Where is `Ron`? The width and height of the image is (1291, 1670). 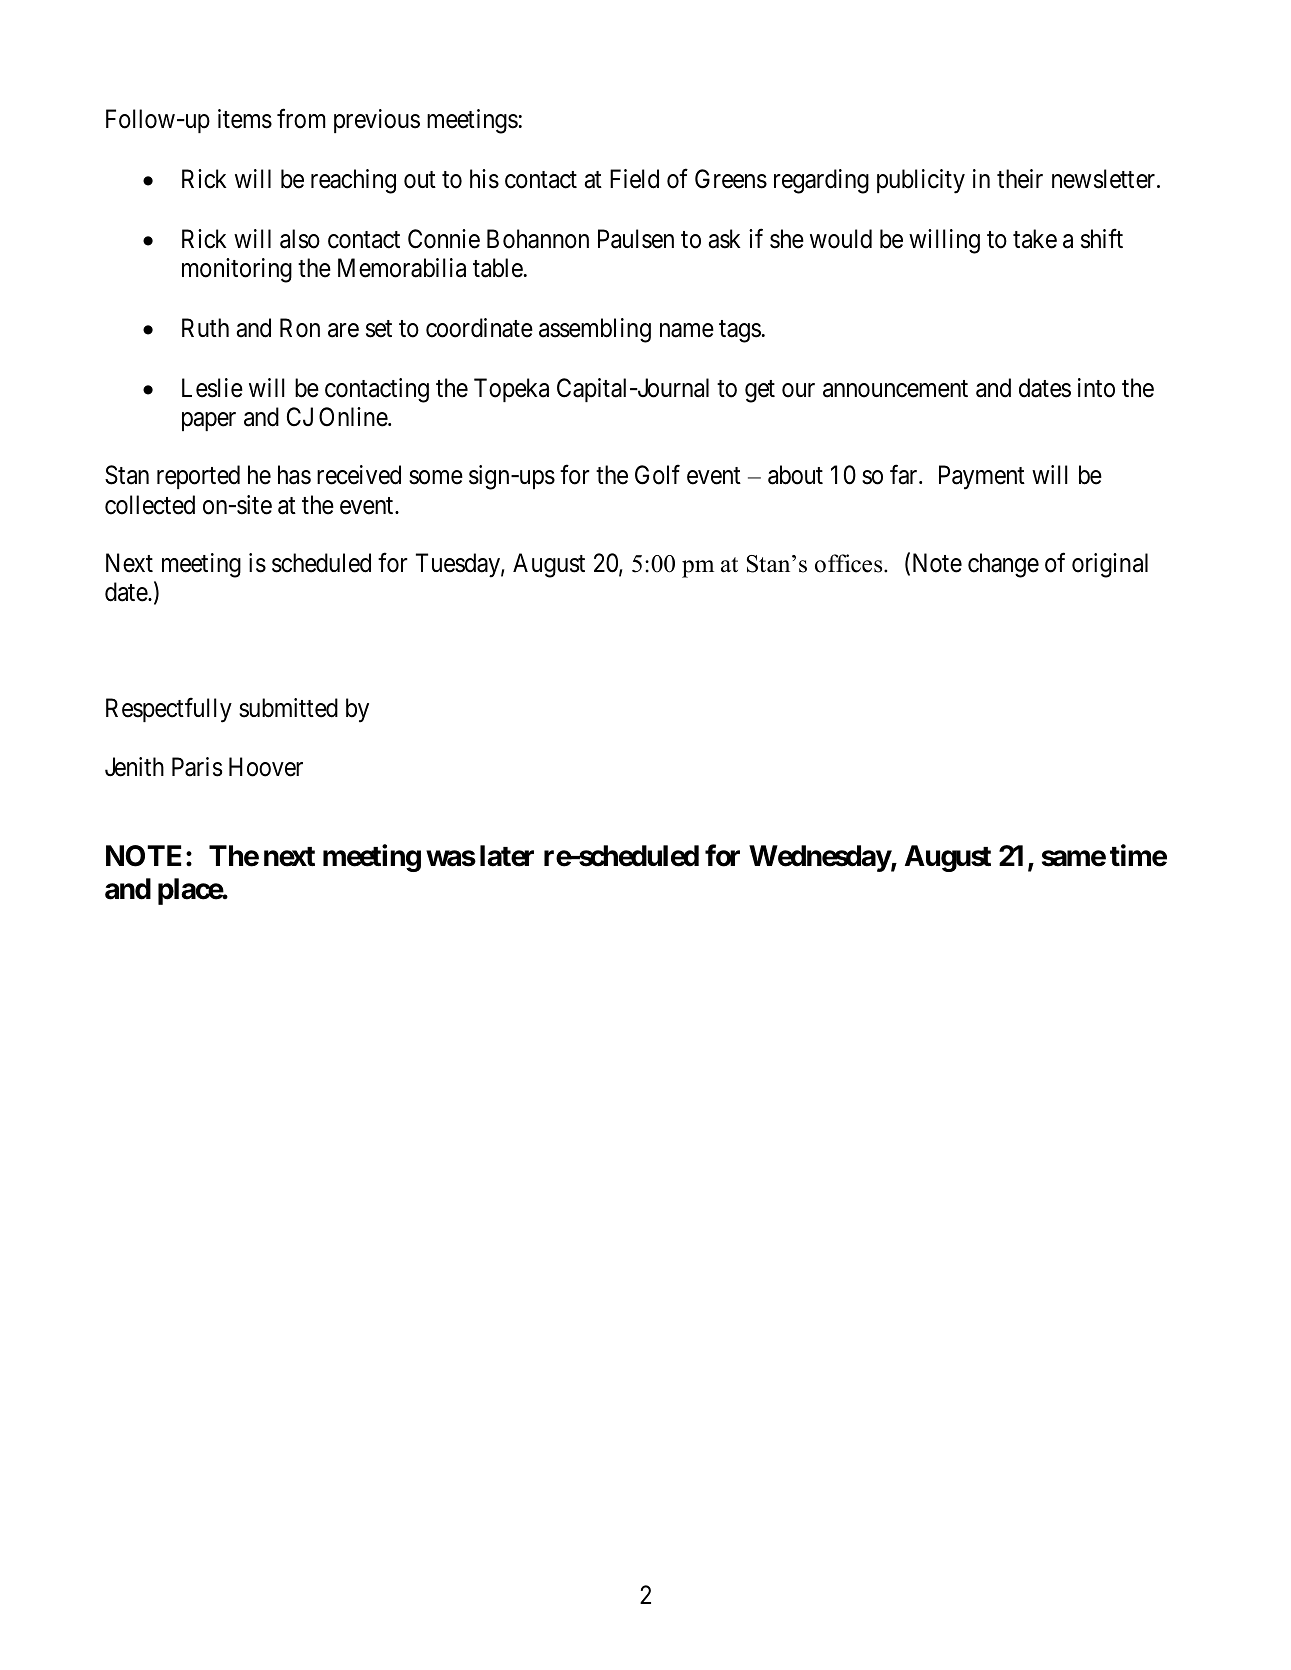 Ron is located at coordinates (300, 328).
